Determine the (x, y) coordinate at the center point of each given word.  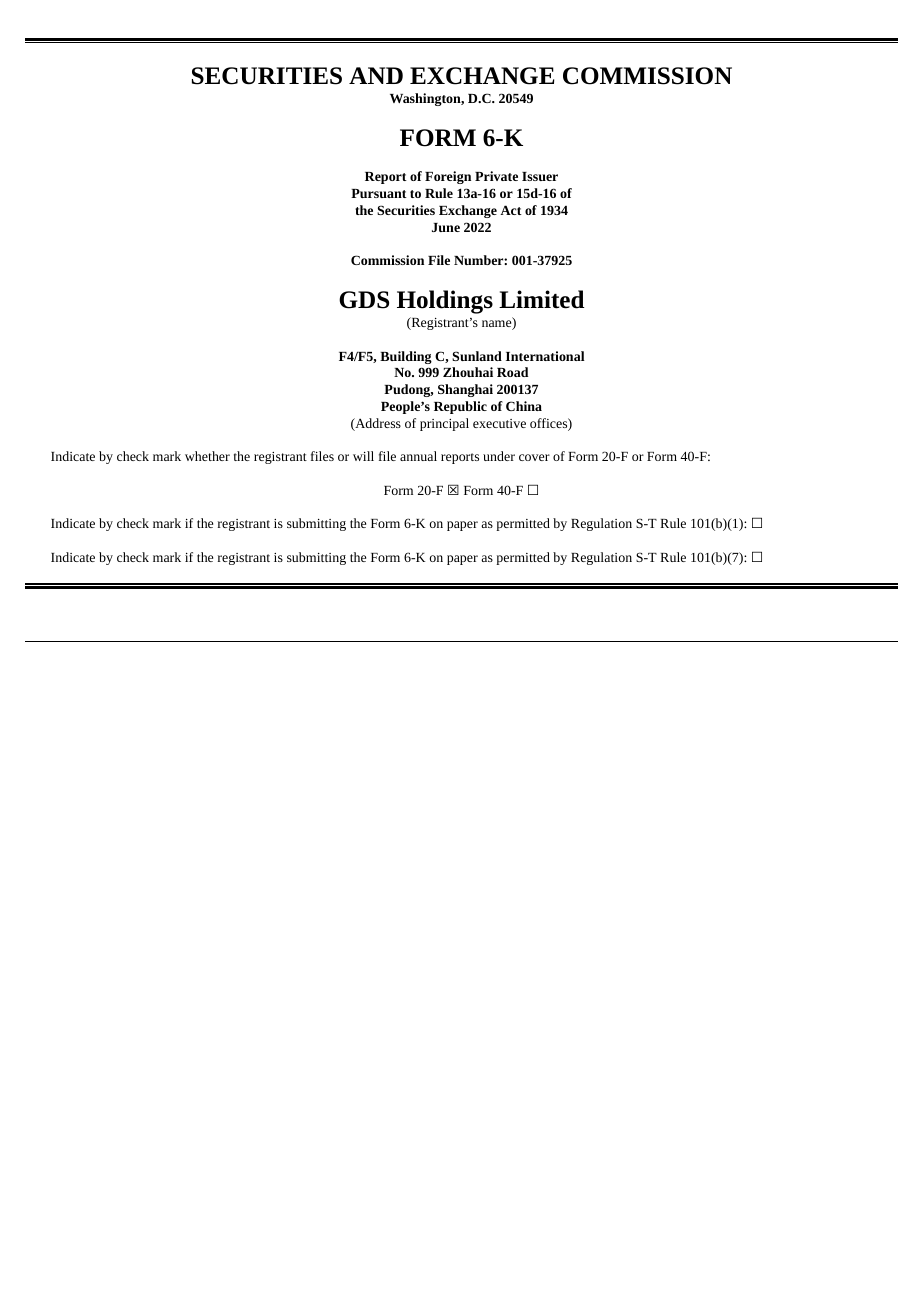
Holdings (445, 302)
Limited (541, 299)
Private (496, 176)
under (499, 456)
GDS (364, 300)
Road (512, 372)
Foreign (448, 177)
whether (207, 456)
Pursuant (379, 193)
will (363, 456)
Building (406, 357)
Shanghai (465, 390)
